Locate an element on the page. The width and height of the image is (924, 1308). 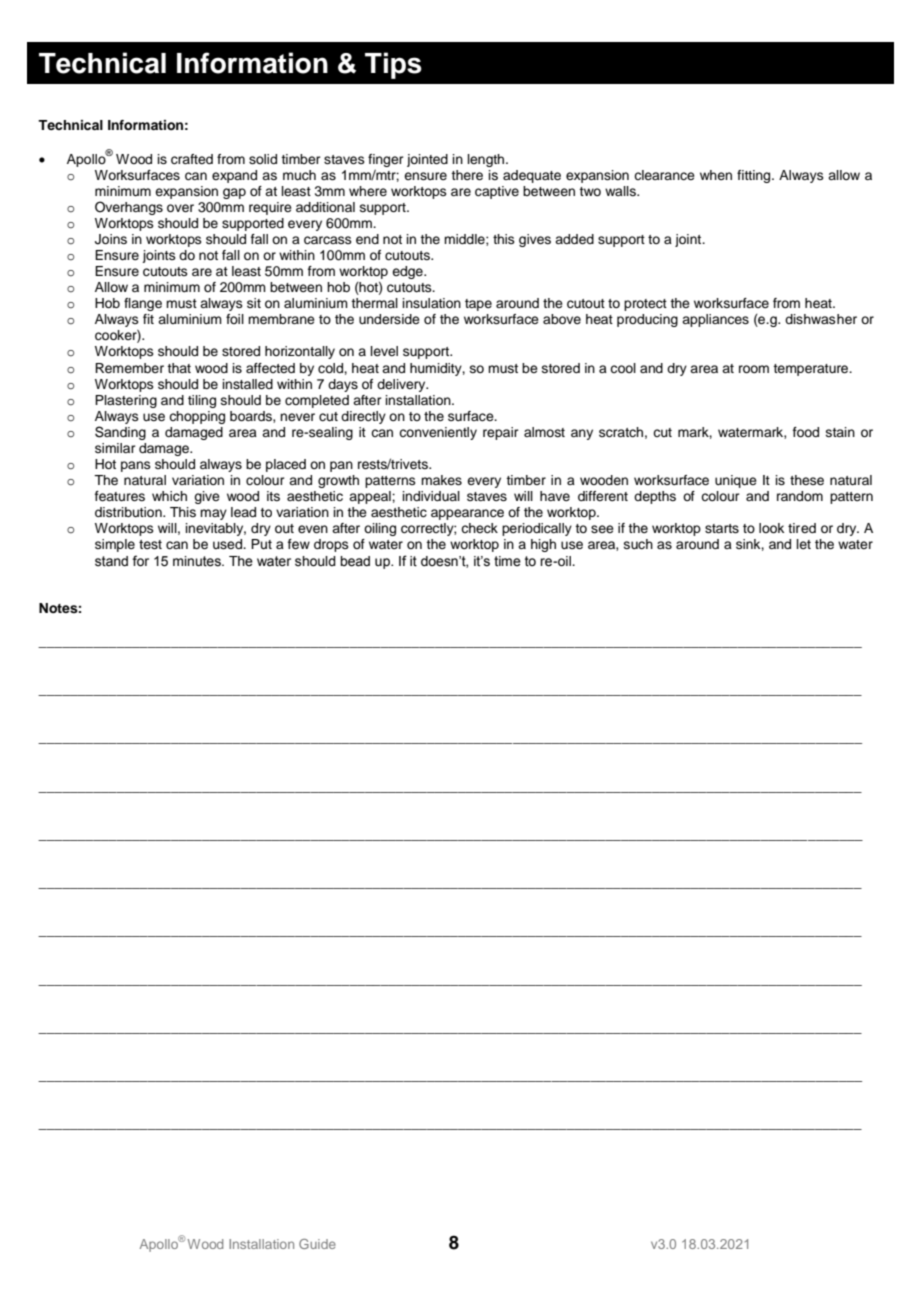
length is located at coordinates (487, 160).
